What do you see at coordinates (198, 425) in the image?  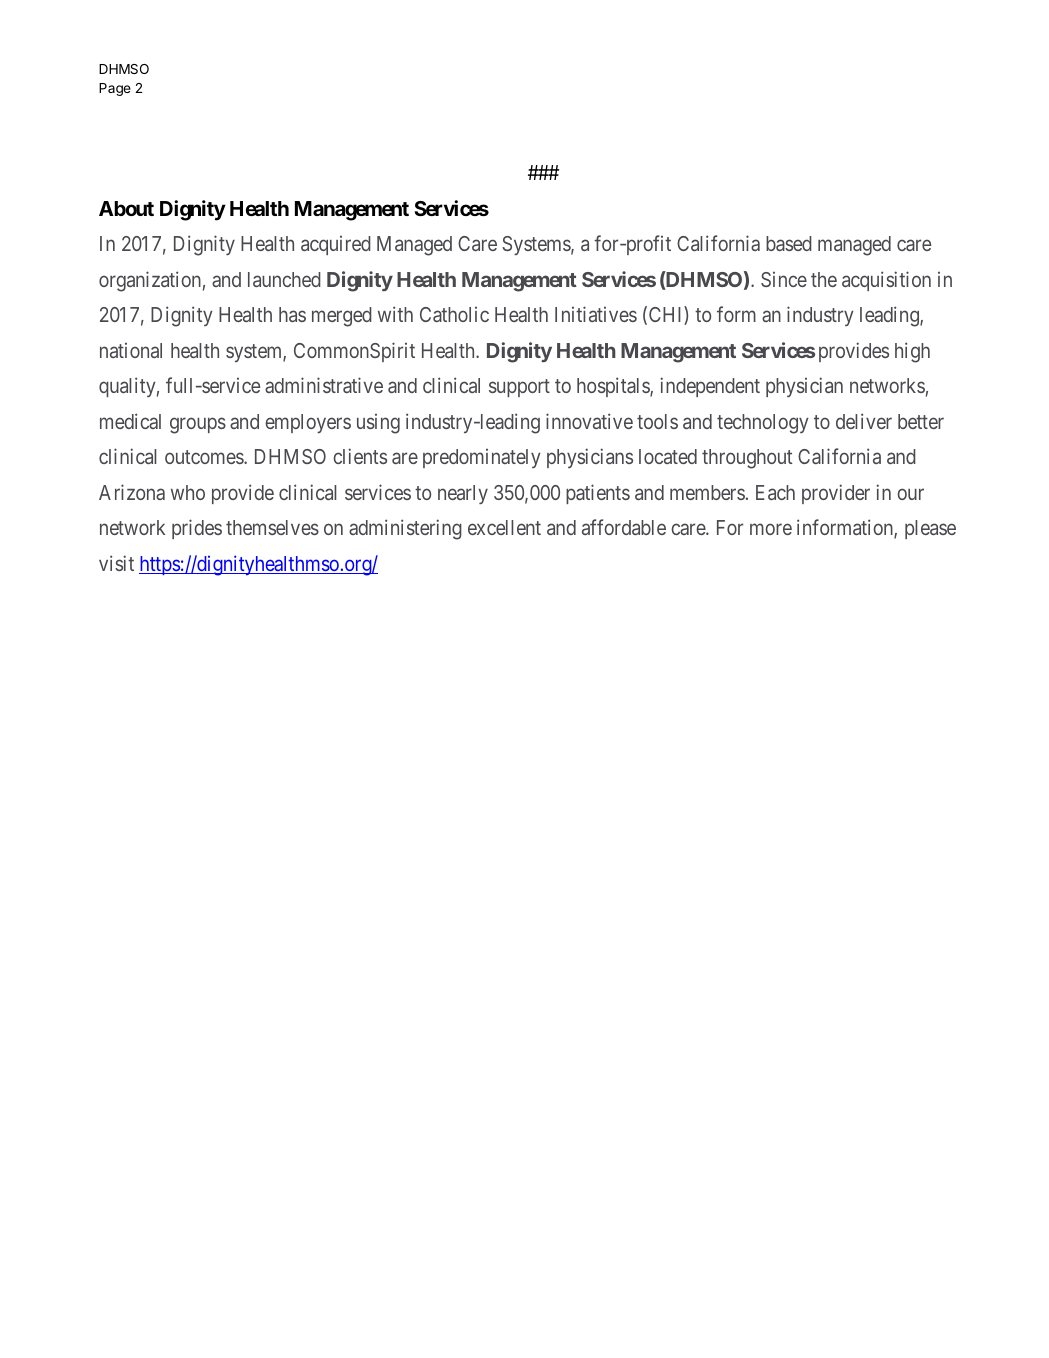 I see `groups` at bounding box center [198, 425].
